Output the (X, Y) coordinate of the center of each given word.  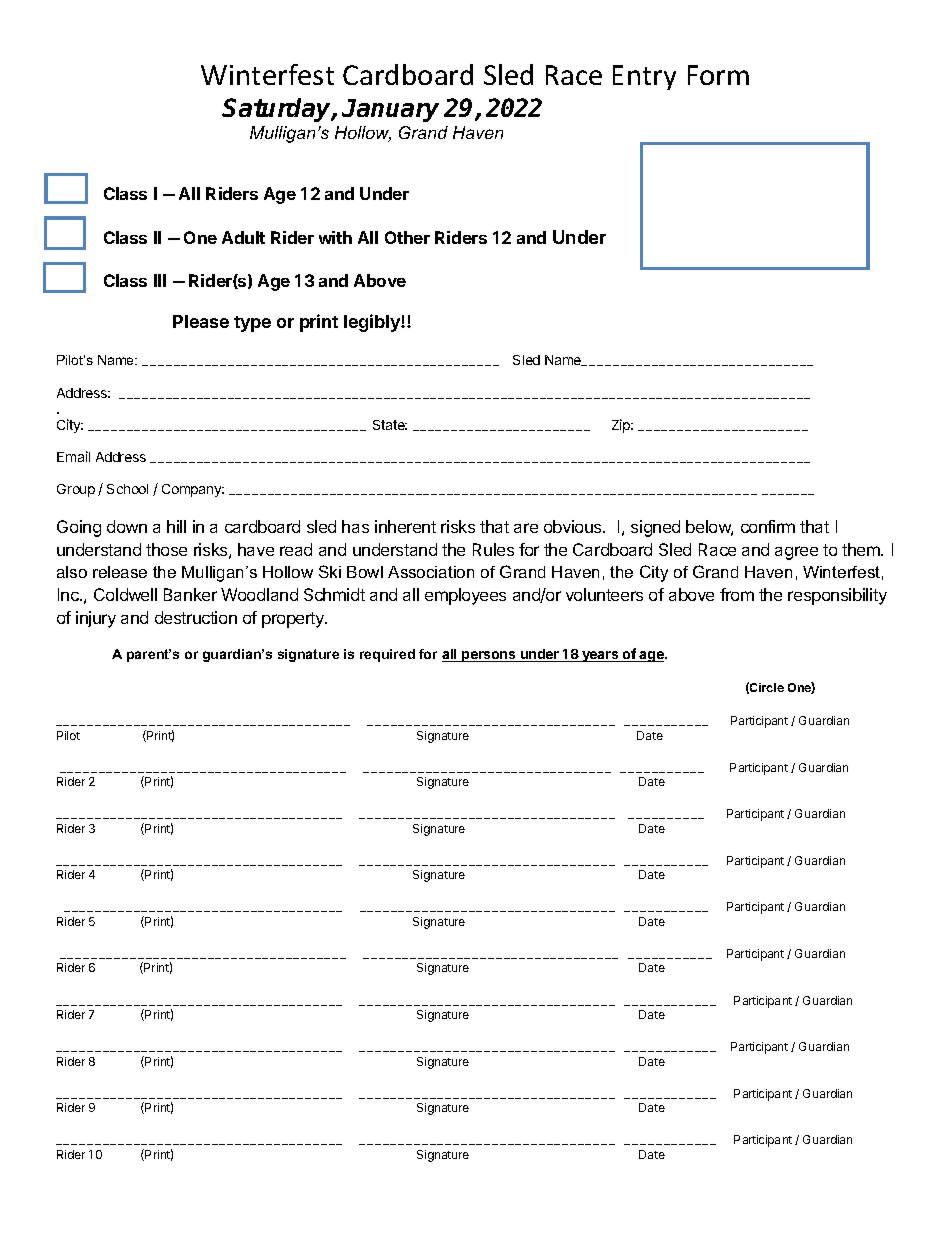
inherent (405, 526)
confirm (768, 526)
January (390, 110)
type (252, 324)
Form (718, 75)
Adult (243, 237)
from (737, 594)
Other (407, 237)
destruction (196, 617)
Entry (644, 77)
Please (201, 321)
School (127, 489)
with (335, 237)
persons (489, 656)
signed (655, 528)
